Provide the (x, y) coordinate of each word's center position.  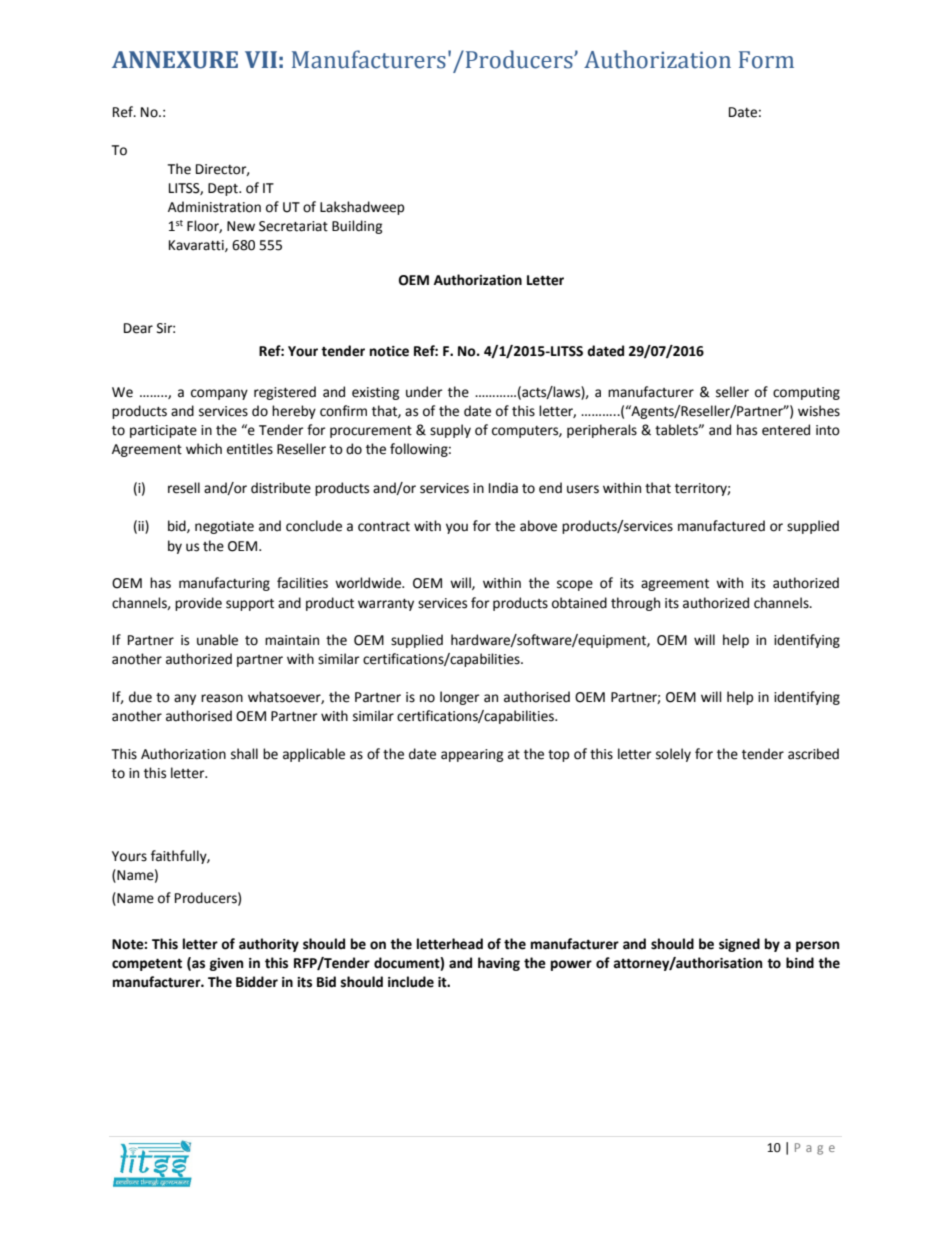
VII (261, 59)
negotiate (224, 527)
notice (389, 351)
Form (766, 60)
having (499, 964)
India (503, 488)
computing (806, 393)
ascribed (813, 754)
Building (357, 227)
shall (244, 754)
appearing (472, 755)
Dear (138, 328)
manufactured (721, 526)
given (226, 964)
